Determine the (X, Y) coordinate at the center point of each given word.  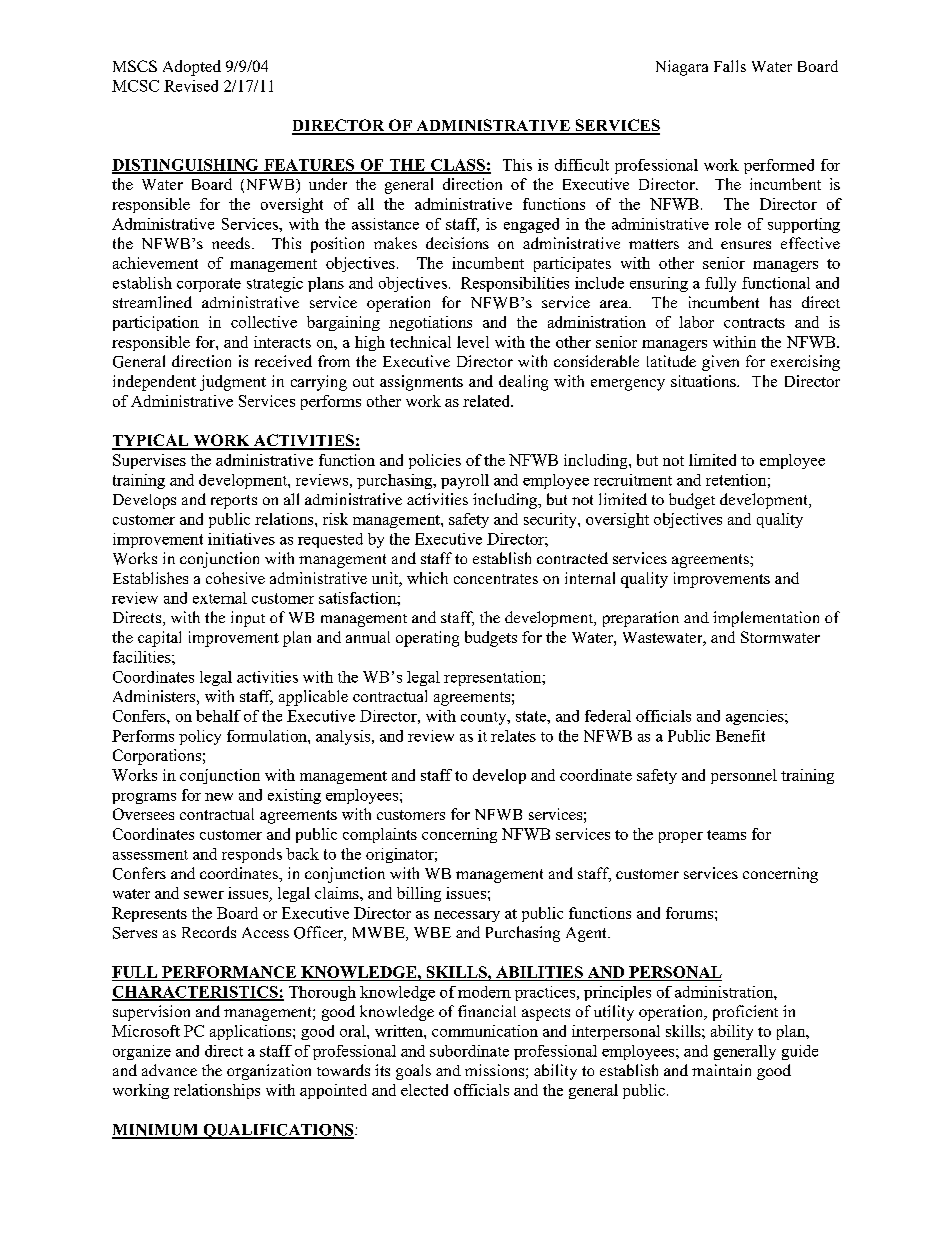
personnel (744, 776)
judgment (233, 383)
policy (200, 737)
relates (513, 736)
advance (169, 1070)
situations (704, 381)
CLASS (458, 166)
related (487, 401)
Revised (191, 86)
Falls (730, 66)
